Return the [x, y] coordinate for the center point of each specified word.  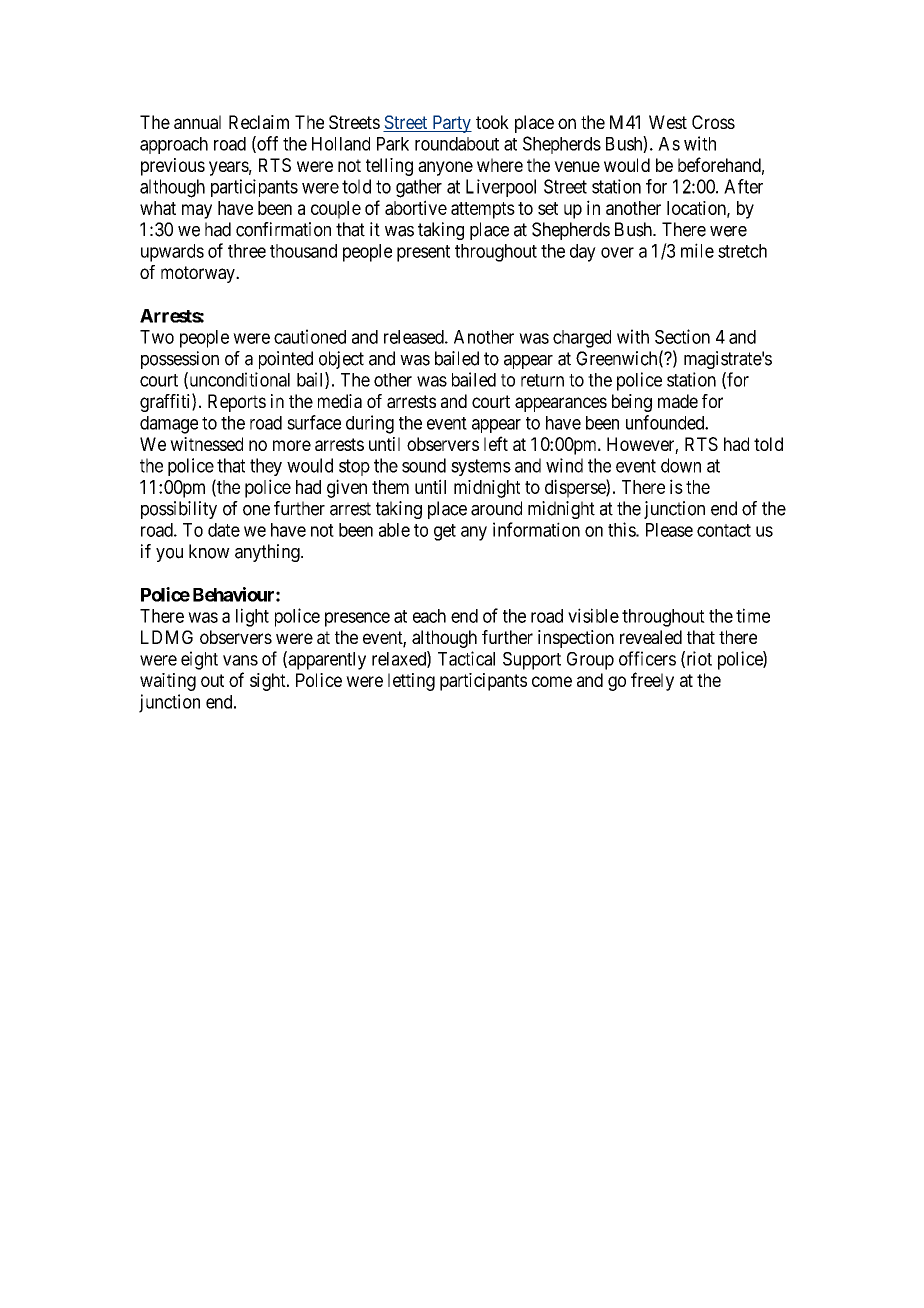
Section [682, 336]
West [668, 122]
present [423, 253]
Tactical [466, 658]
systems [481, 467]
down [681, 465]
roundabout [457, 144]
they [266, 467]
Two [157, 337]
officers [647, 658]
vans [240, 660]
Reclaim [259, 122]
